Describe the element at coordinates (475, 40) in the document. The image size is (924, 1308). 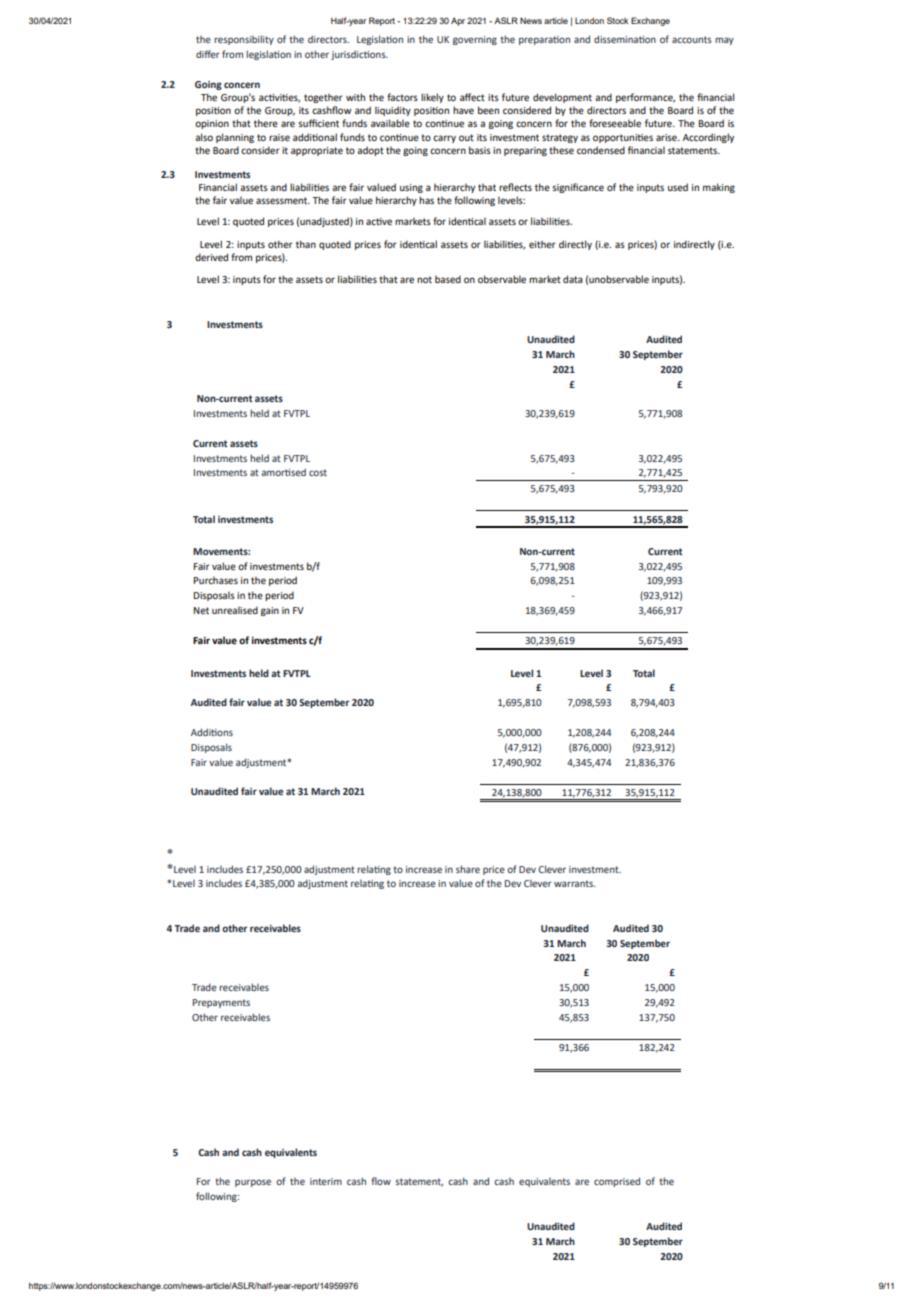
I see `governing` at that location.
